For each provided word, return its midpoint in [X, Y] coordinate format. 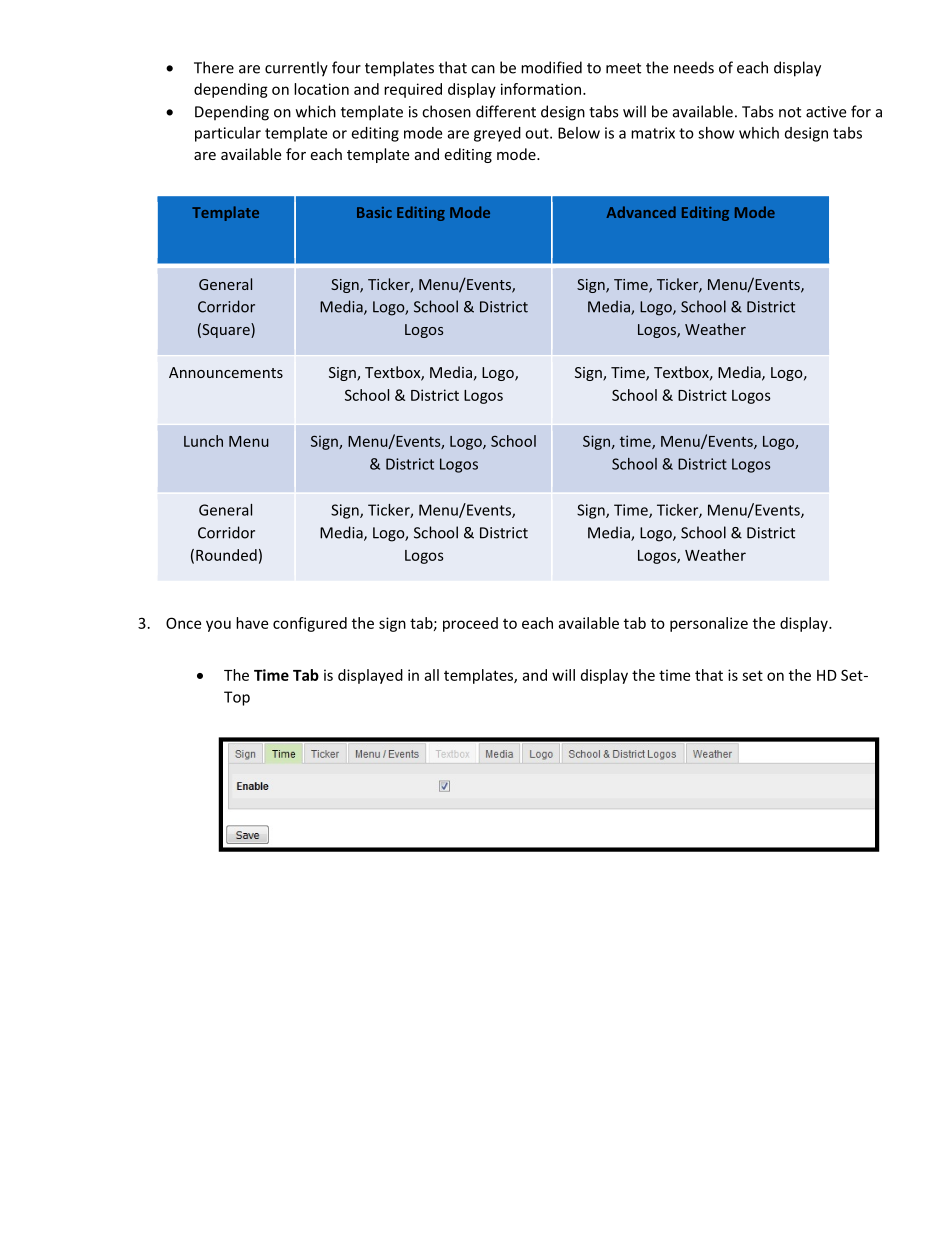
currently [296, 69]
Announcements [226, 372]
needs [694, 67]
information [541, 89]
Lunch [203, 441]
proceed [470, 624]
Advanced [641, 212]
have [252, 623]
